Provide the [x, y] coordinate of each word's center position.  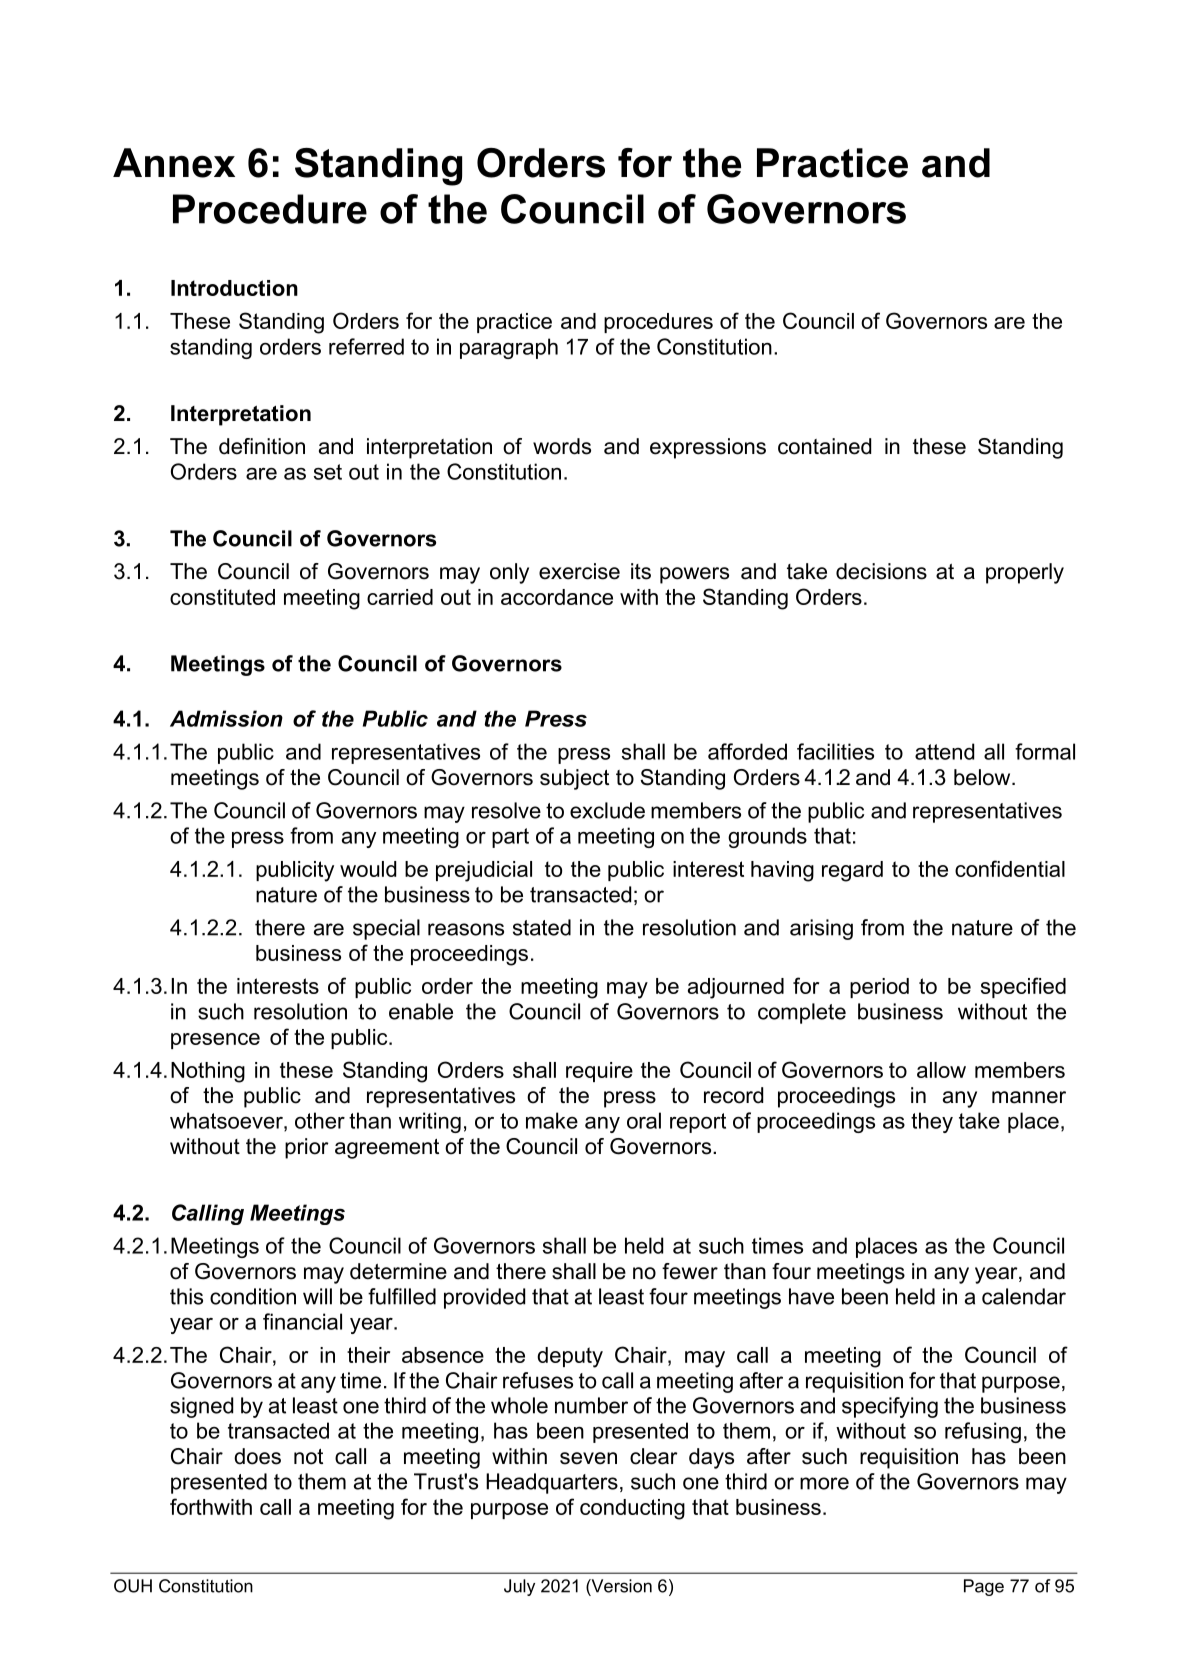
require [599, 1072]
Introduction [234, 288]
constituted [222, 597]
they [932, 1122]
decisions [881, 571]
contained [824, 446]
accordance [557, 597]
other [320, 1120]
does [257, 1456]
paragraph [509, 348]
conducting [632, 1509]
